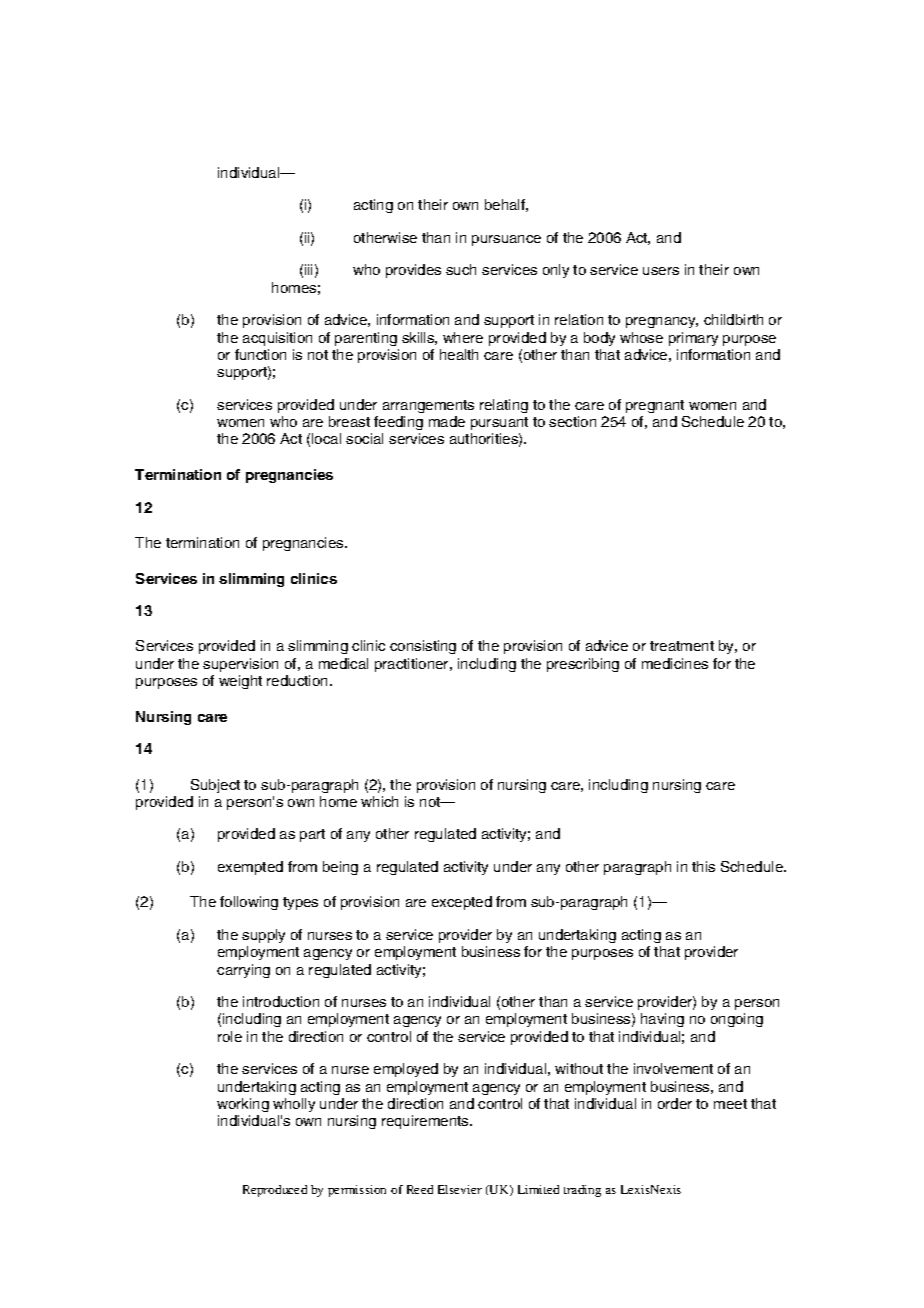  I want to click on pregnant, so click(655, 406).
